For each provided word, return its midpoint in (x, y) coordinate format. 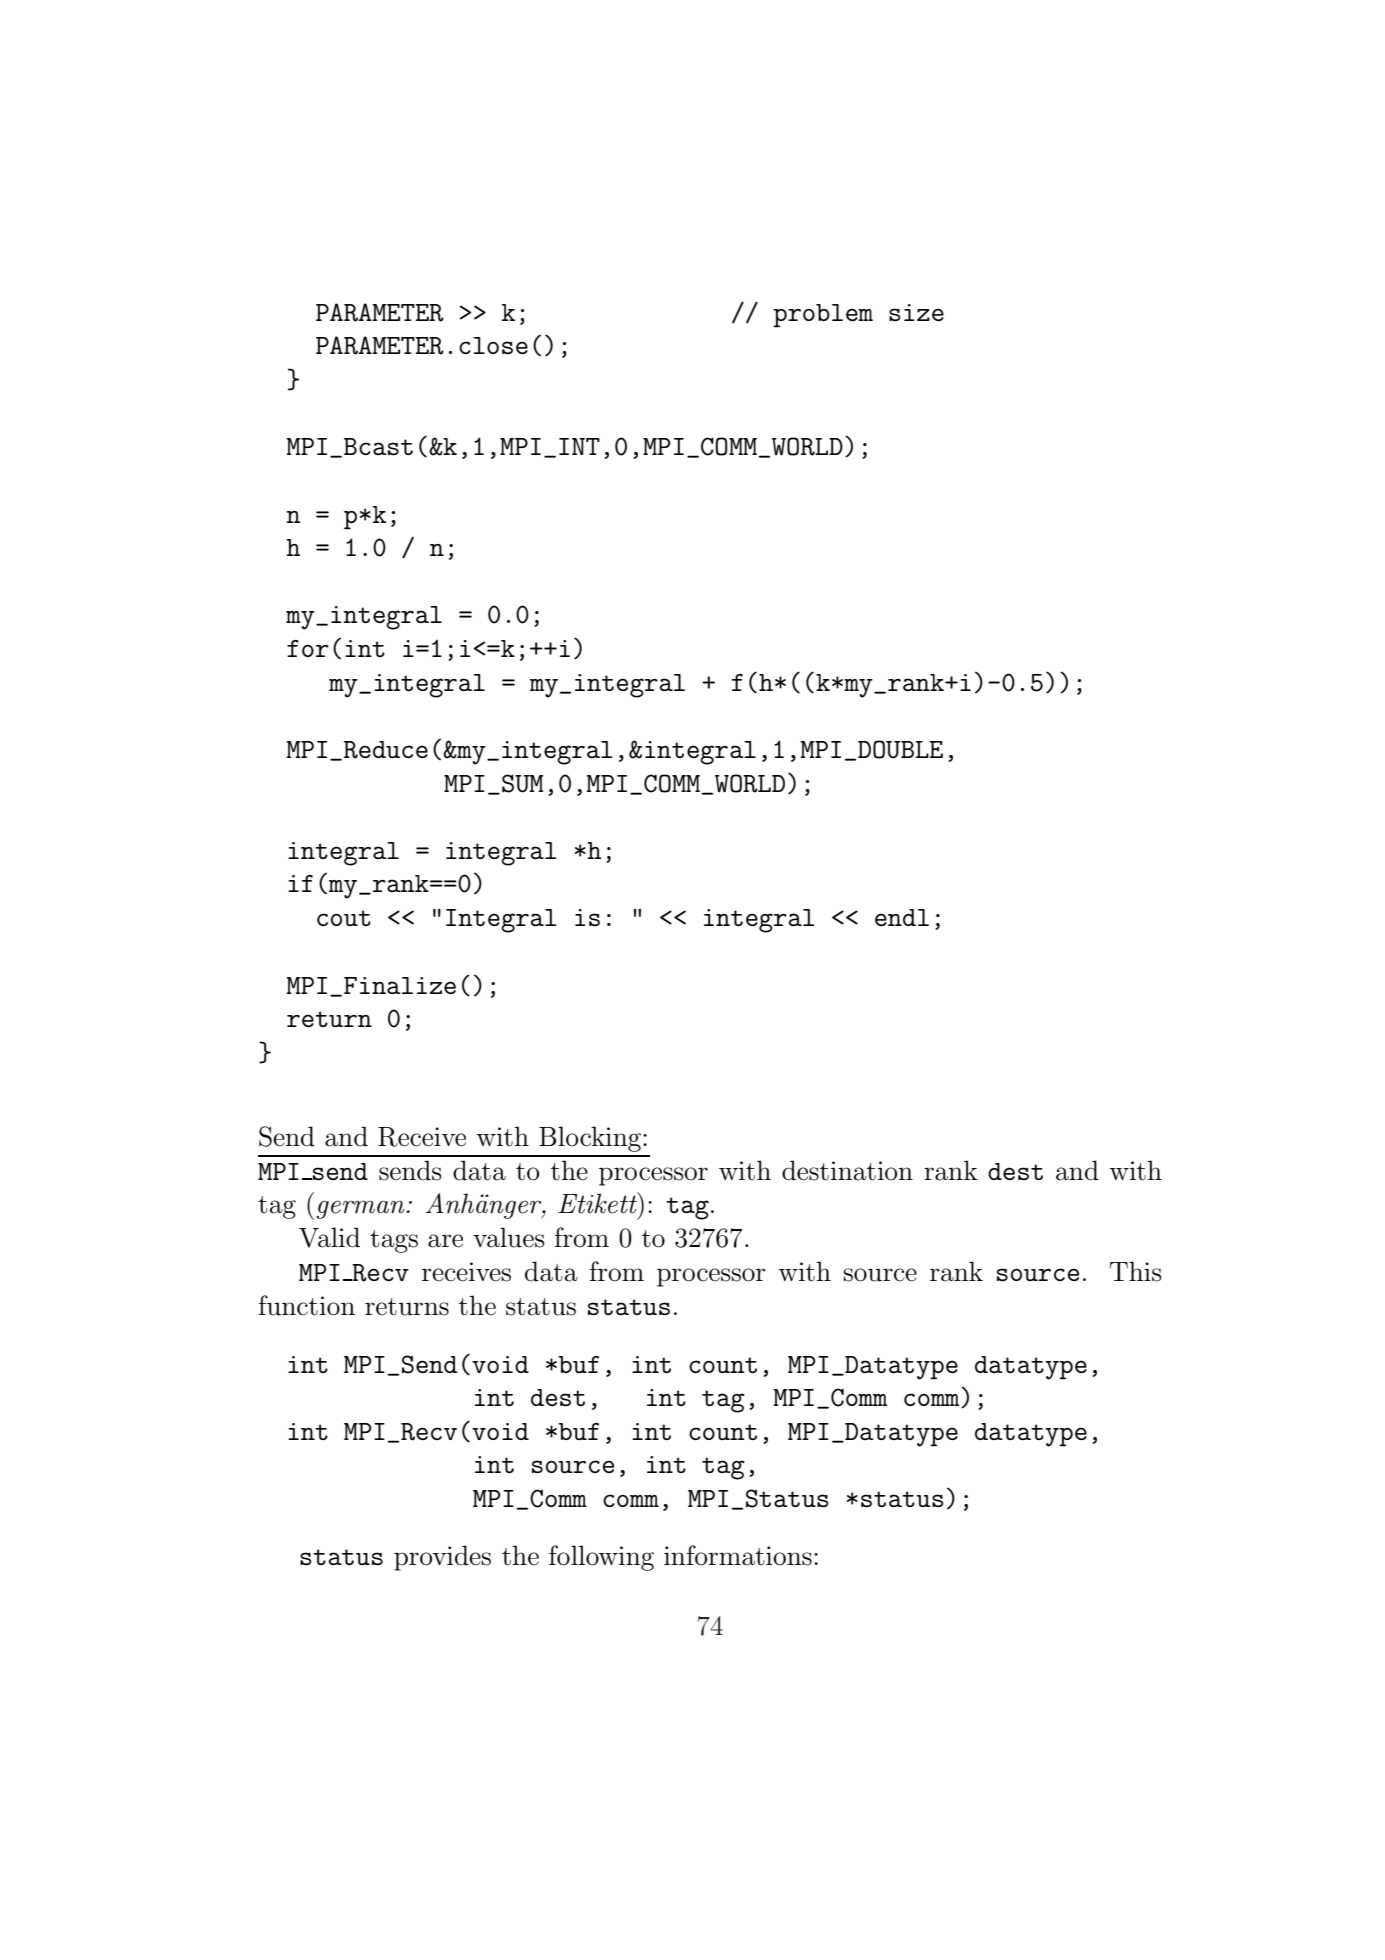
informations (738, 1555)
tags (394, 1241)
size (916, 312)
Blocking (591, 1139)
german (361, 1209)
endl (902, 917)
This (1136, 1271)
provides (442, 1558)
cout (344, 918)
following (601, 1558)
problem (823, 316)
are (445, 1241)
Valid (329, 1237)
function (306, 1305)
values (509, 1237)
